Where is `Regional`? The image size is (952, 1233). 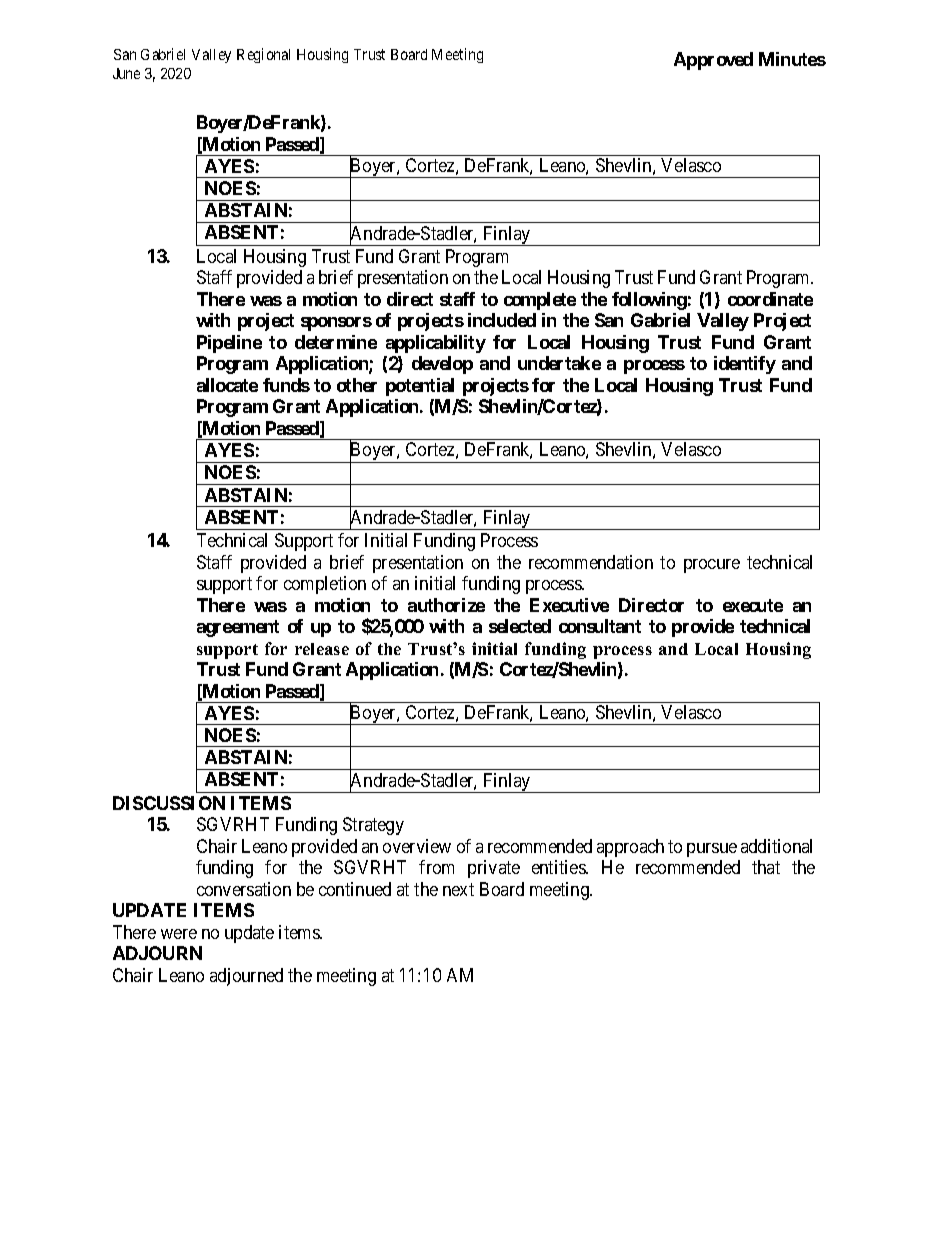
Regional is located at coordinates (263, 55).
